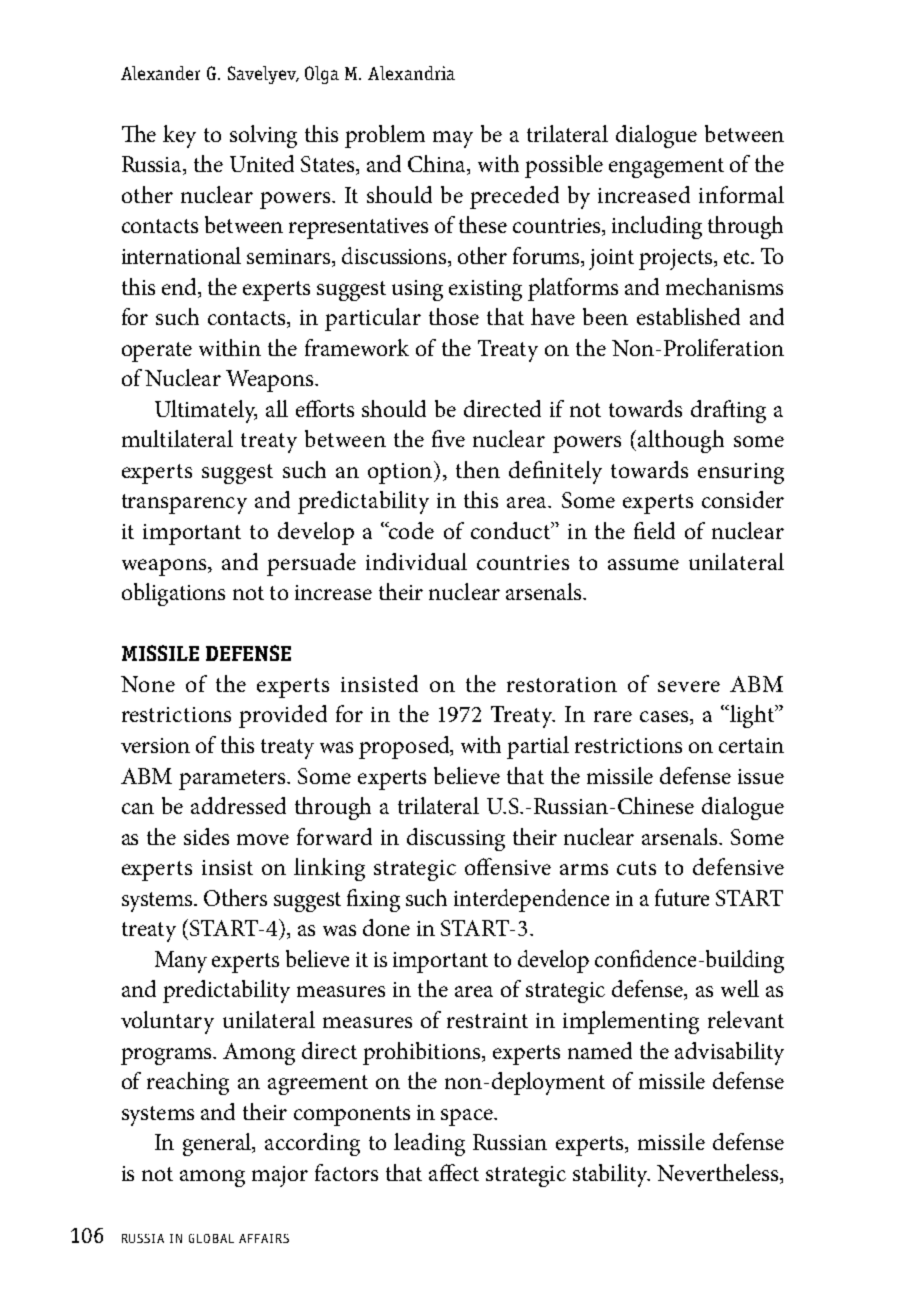  I want to click on key, so click(179, 136).
